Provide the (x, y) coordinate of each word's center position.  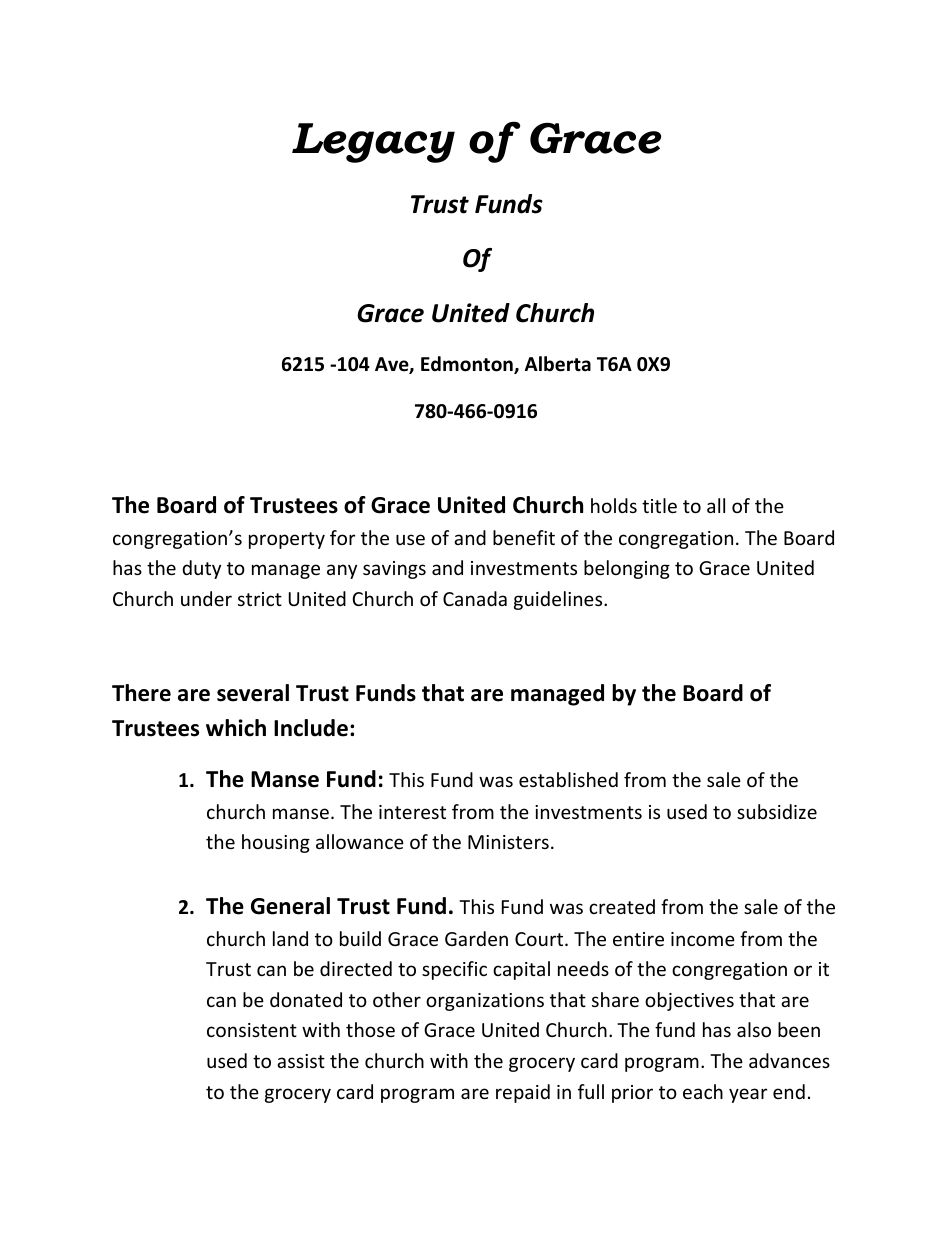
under (206, 598)
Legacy (373, 143)
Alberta (558, 364)
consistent (252, 1030)
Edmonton (468, 365)
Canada (475, 598)
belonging (627, 569)
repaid (523, 1093)
